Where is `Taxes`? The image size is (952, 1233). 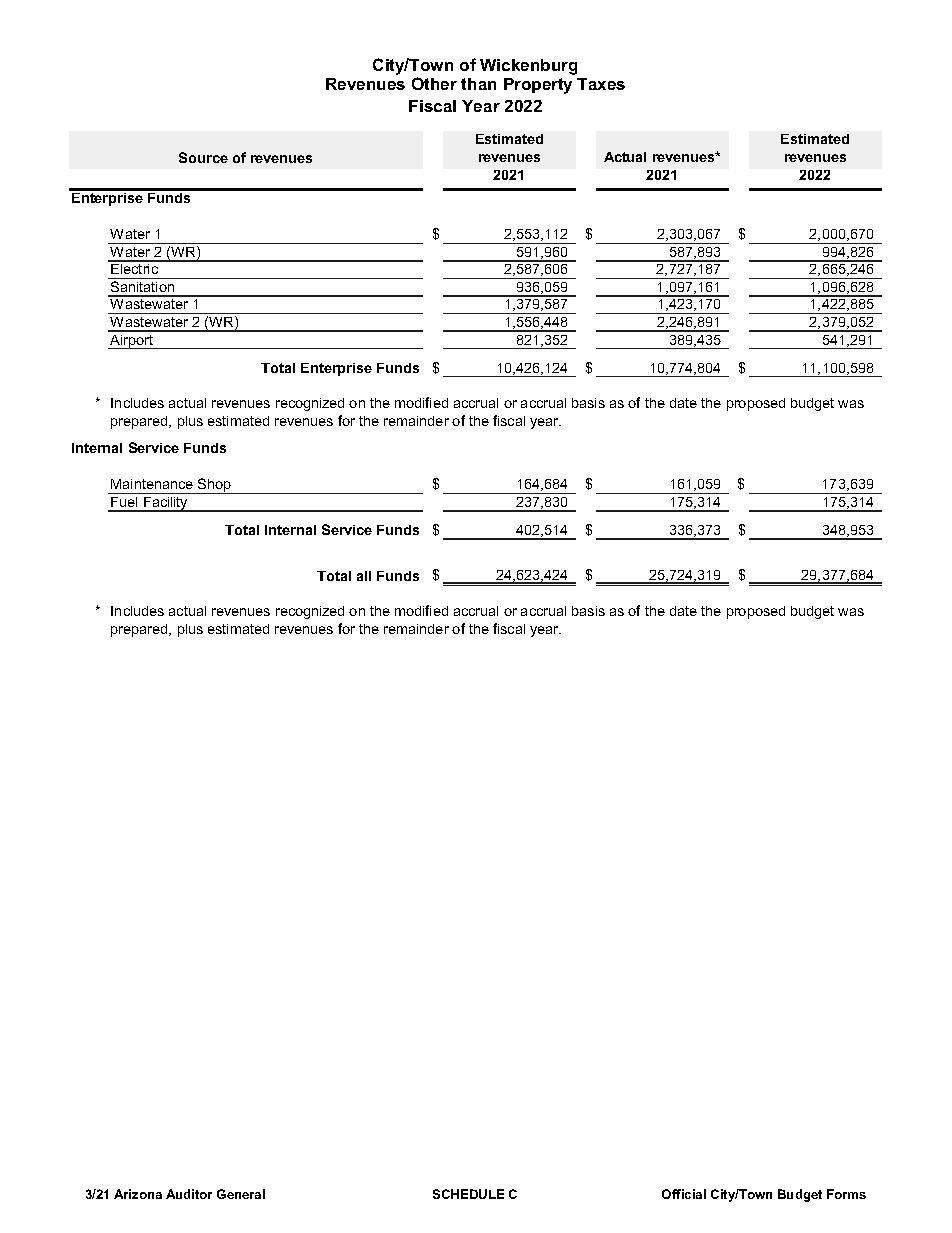 Taxes is located at coordinates (601, 84).
